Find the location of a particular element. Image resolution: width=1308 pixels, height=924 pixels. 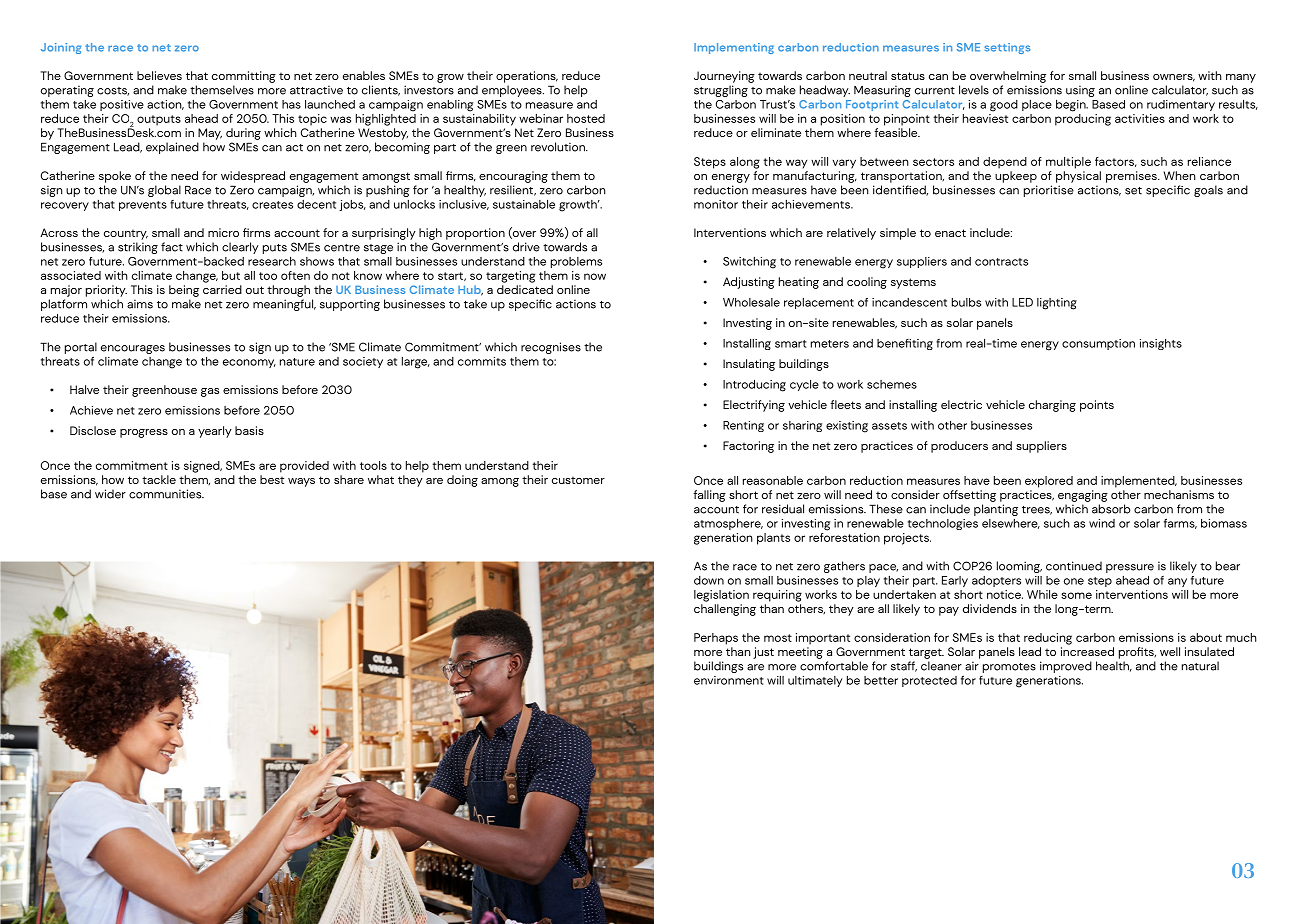

environment is located at coordinates (729, 680).
